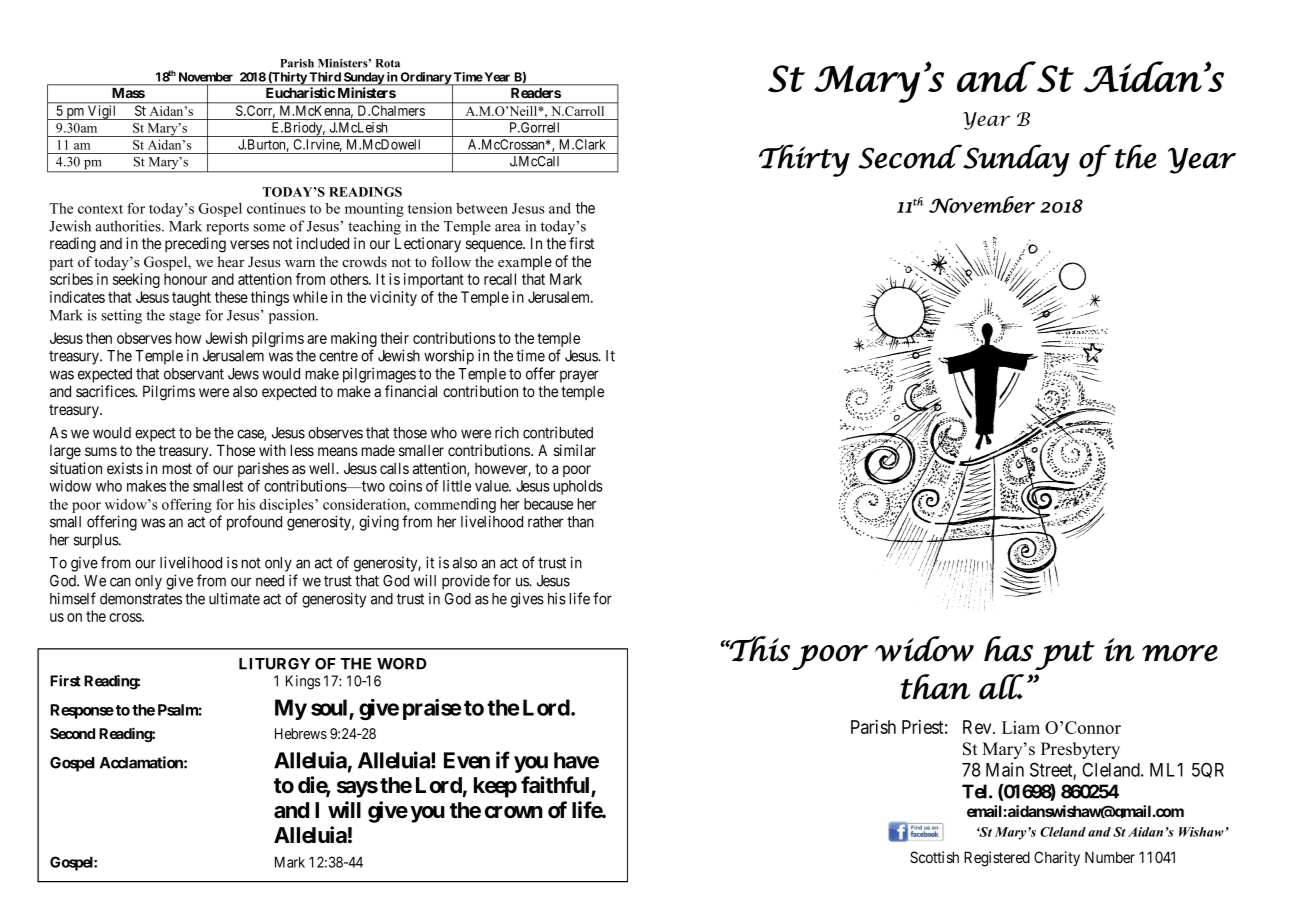 The width and height of the screenshot is (1308, 924). I want to click on honour, so click(185, 279).
